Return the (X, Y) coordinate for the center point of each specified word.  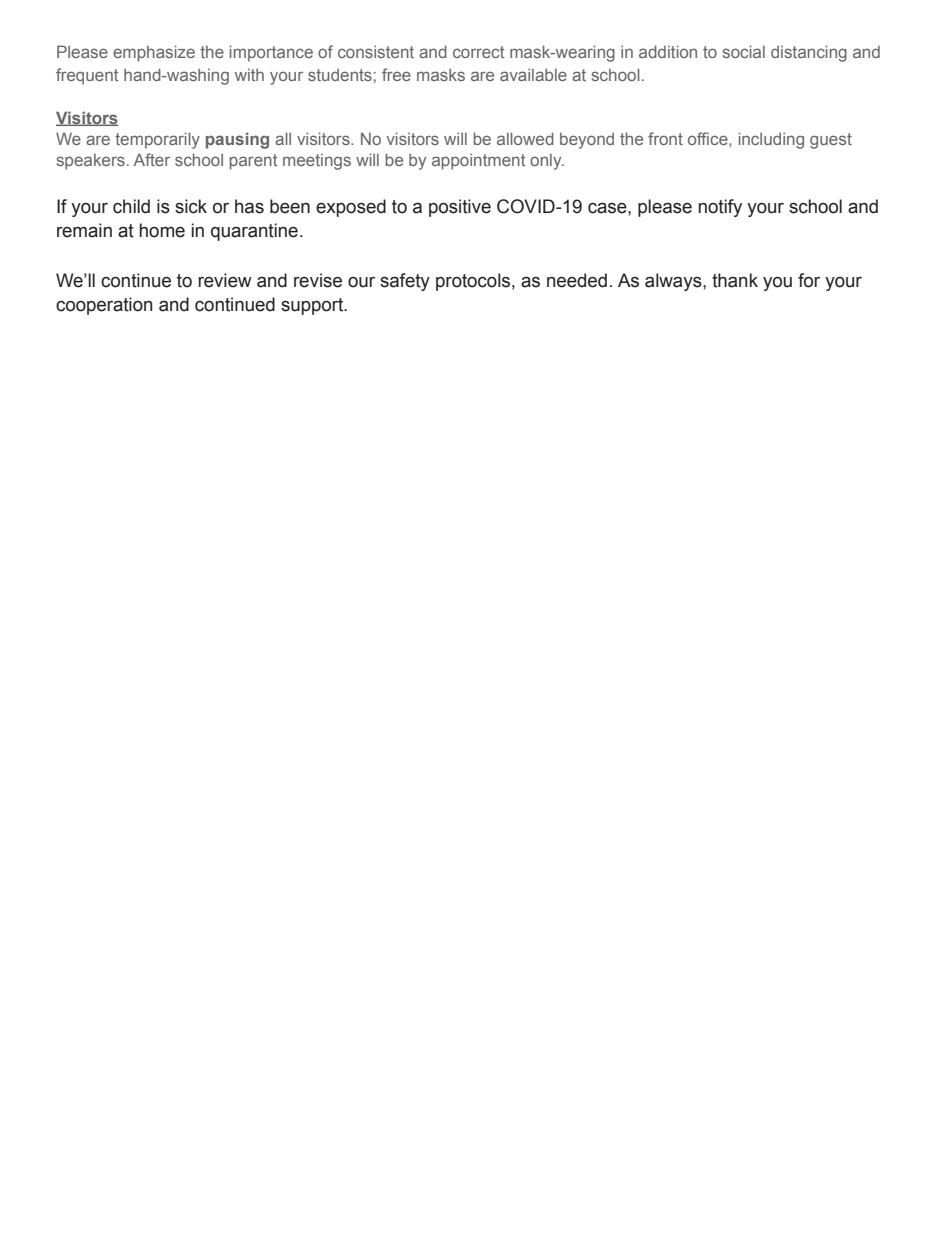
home (162, 230)
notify (720, 208)
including (771, 140)
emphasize (154, 53)
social (743, 51)
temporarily (157, 140)
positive (460, 208)
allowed (525, 138)
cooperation (104, 306)
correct (478, 52)
